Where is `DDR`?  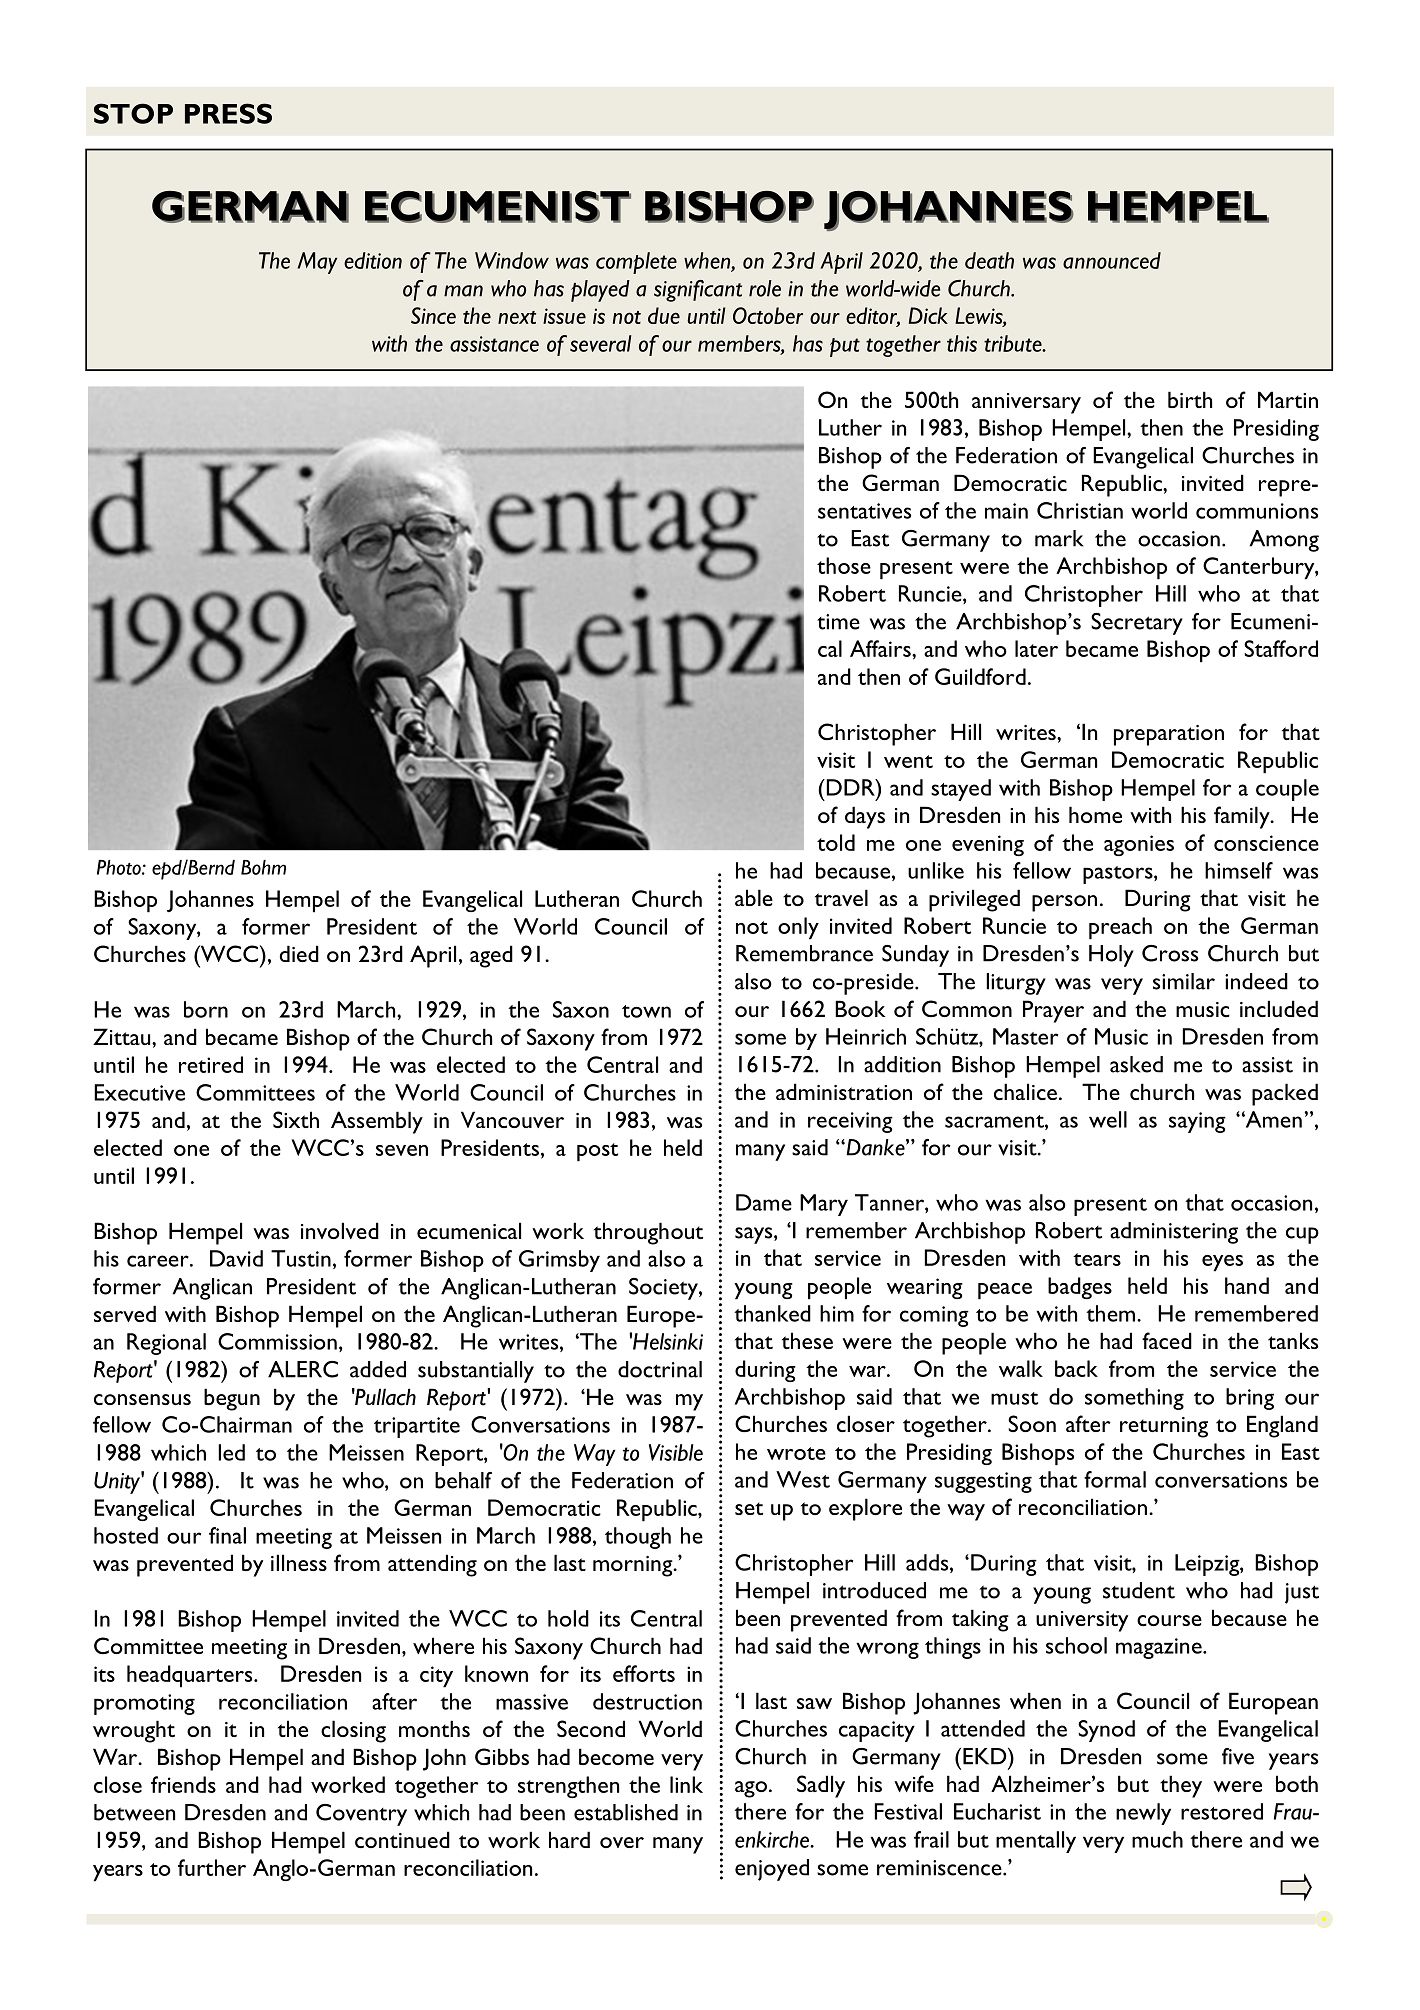 DDR is located at coordinates (850, 787).
